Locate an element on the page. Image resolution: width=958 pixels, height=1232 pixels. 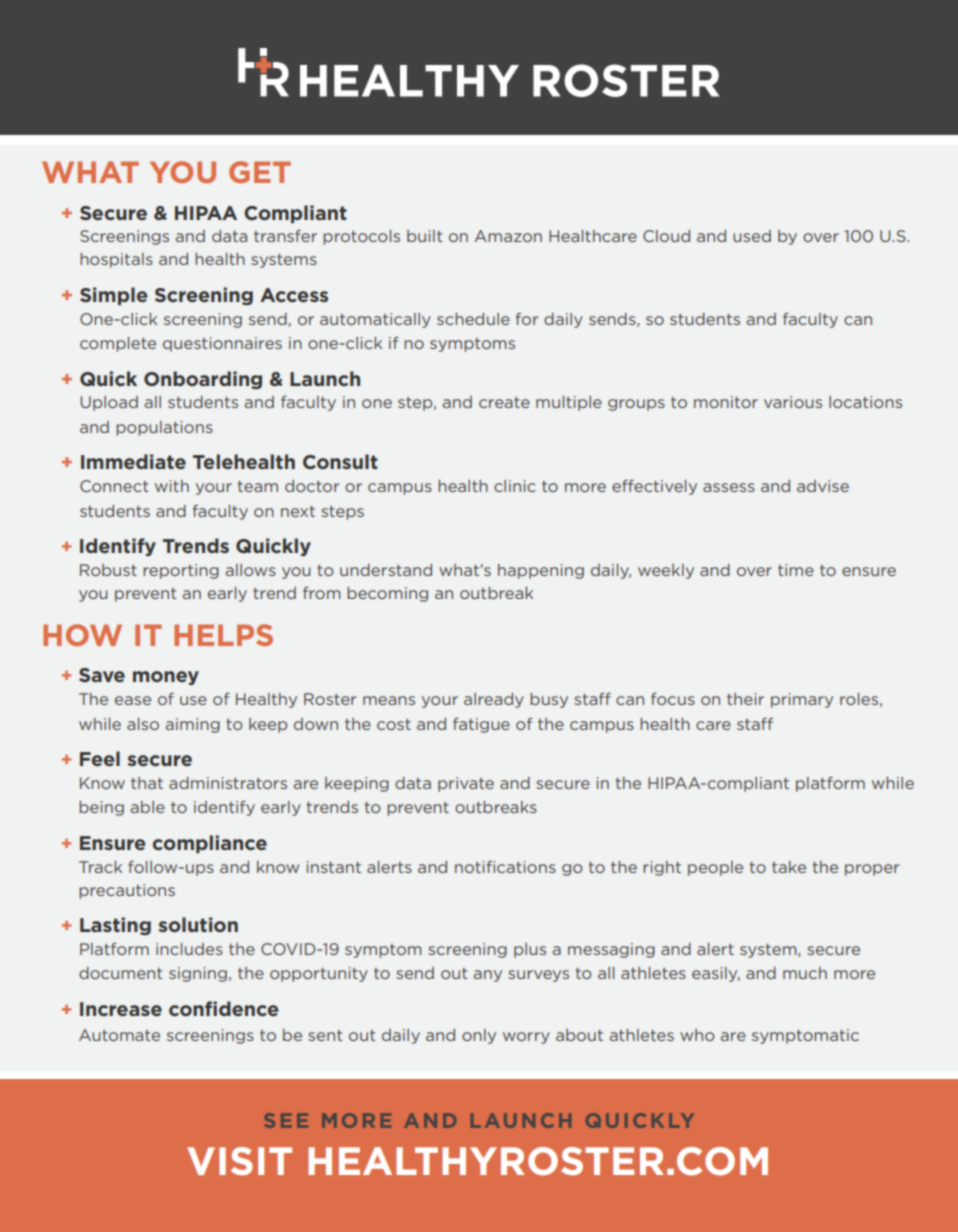
GET is located at coordinates (260, 172).
